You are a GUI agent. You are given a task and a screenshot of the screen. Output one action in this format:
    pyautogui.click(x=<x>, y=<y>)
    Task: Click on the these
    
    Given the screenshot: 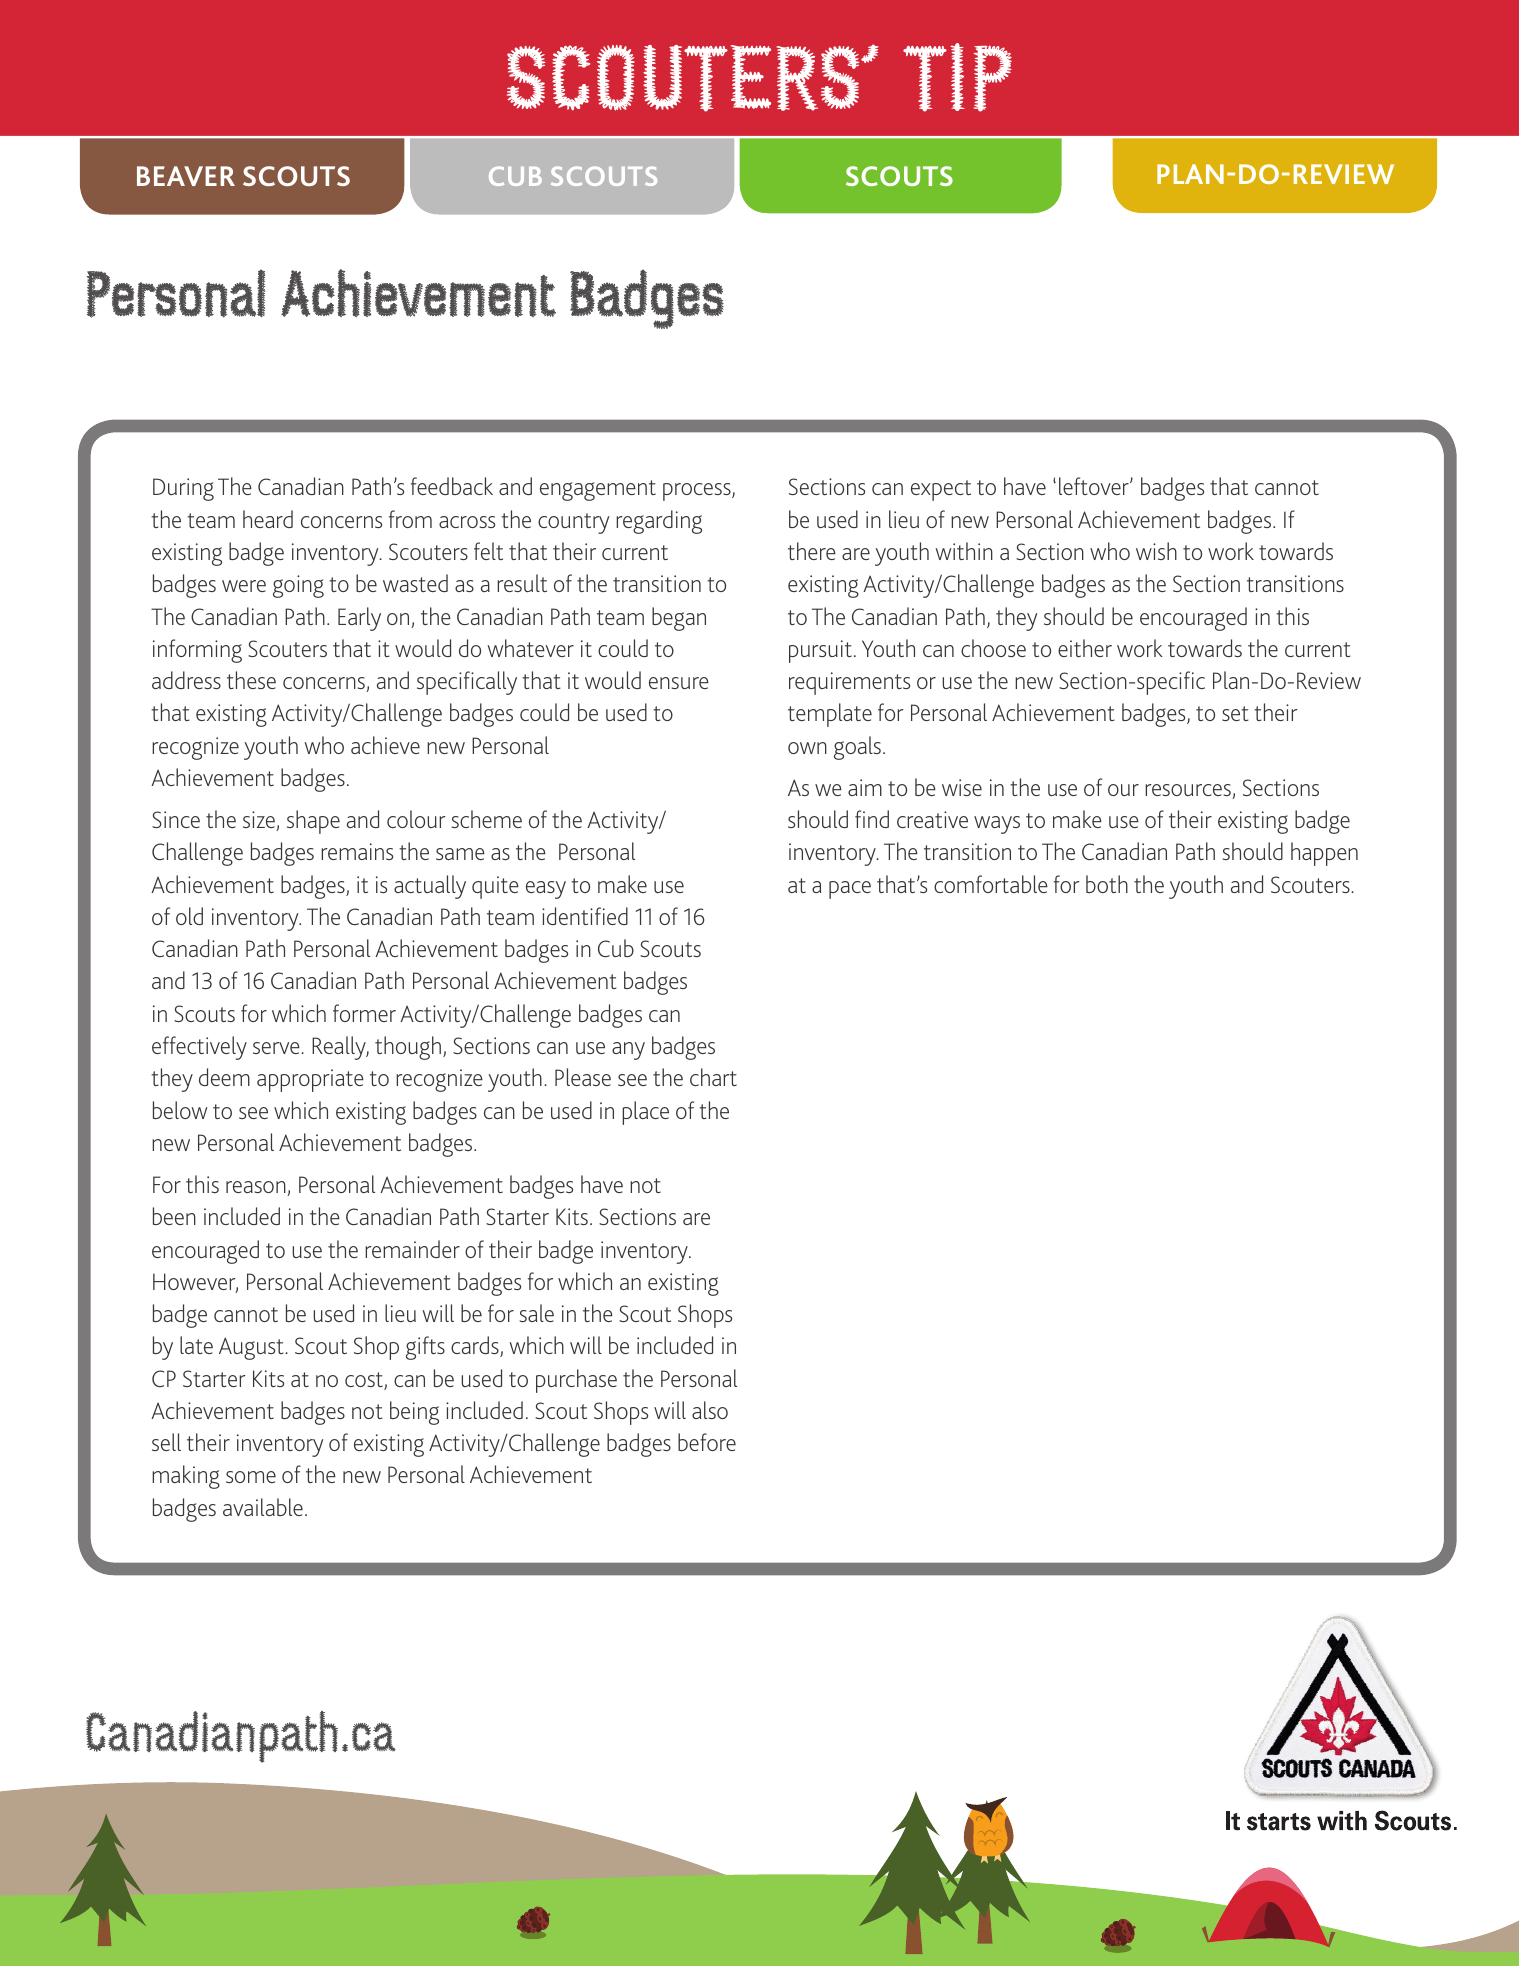 What is the action you would take?
    pyautogui.click(x=251, y=680)
